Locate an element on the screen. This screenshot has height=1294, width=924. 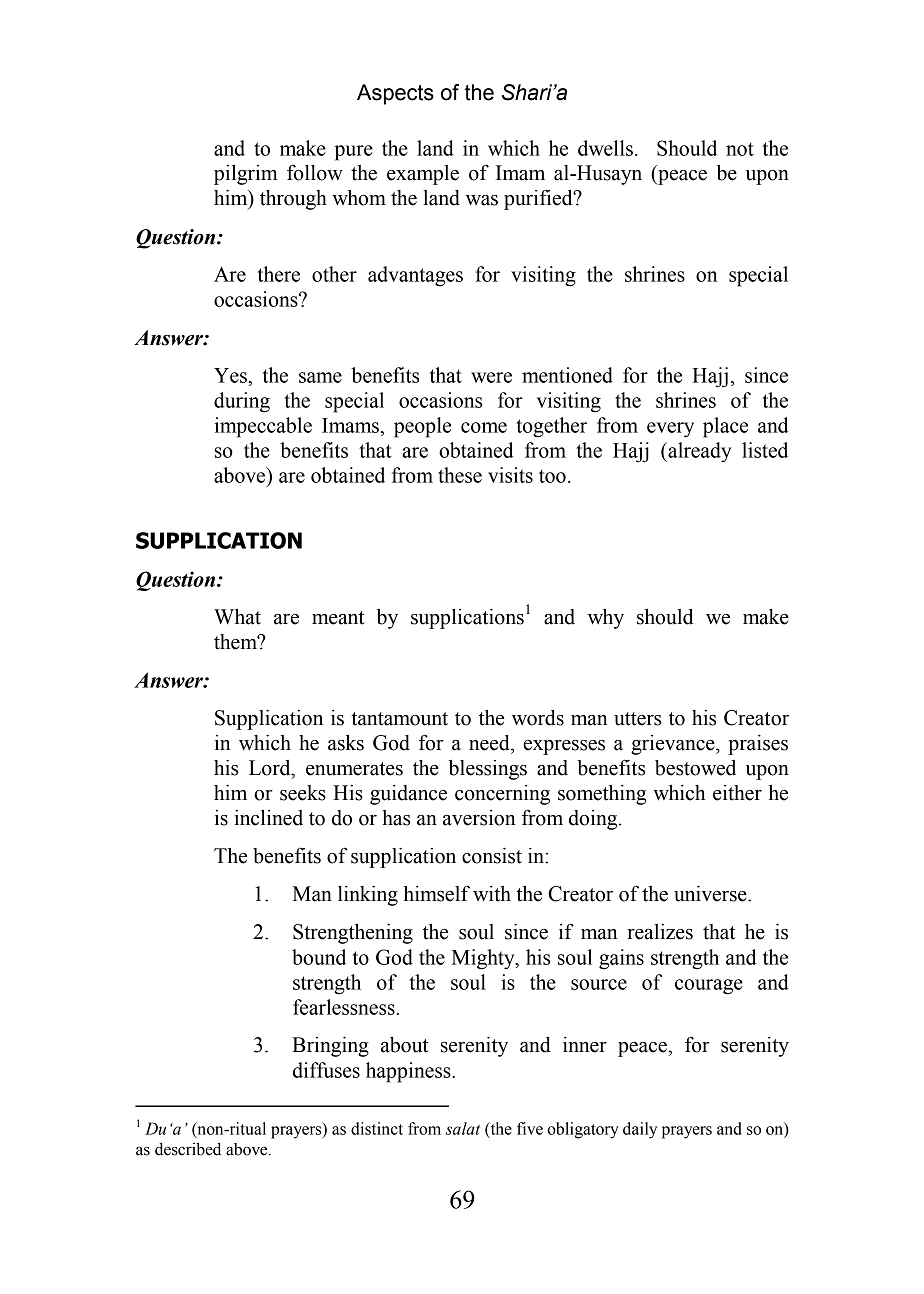
pilgrim is located at coordinates (246, 175).
